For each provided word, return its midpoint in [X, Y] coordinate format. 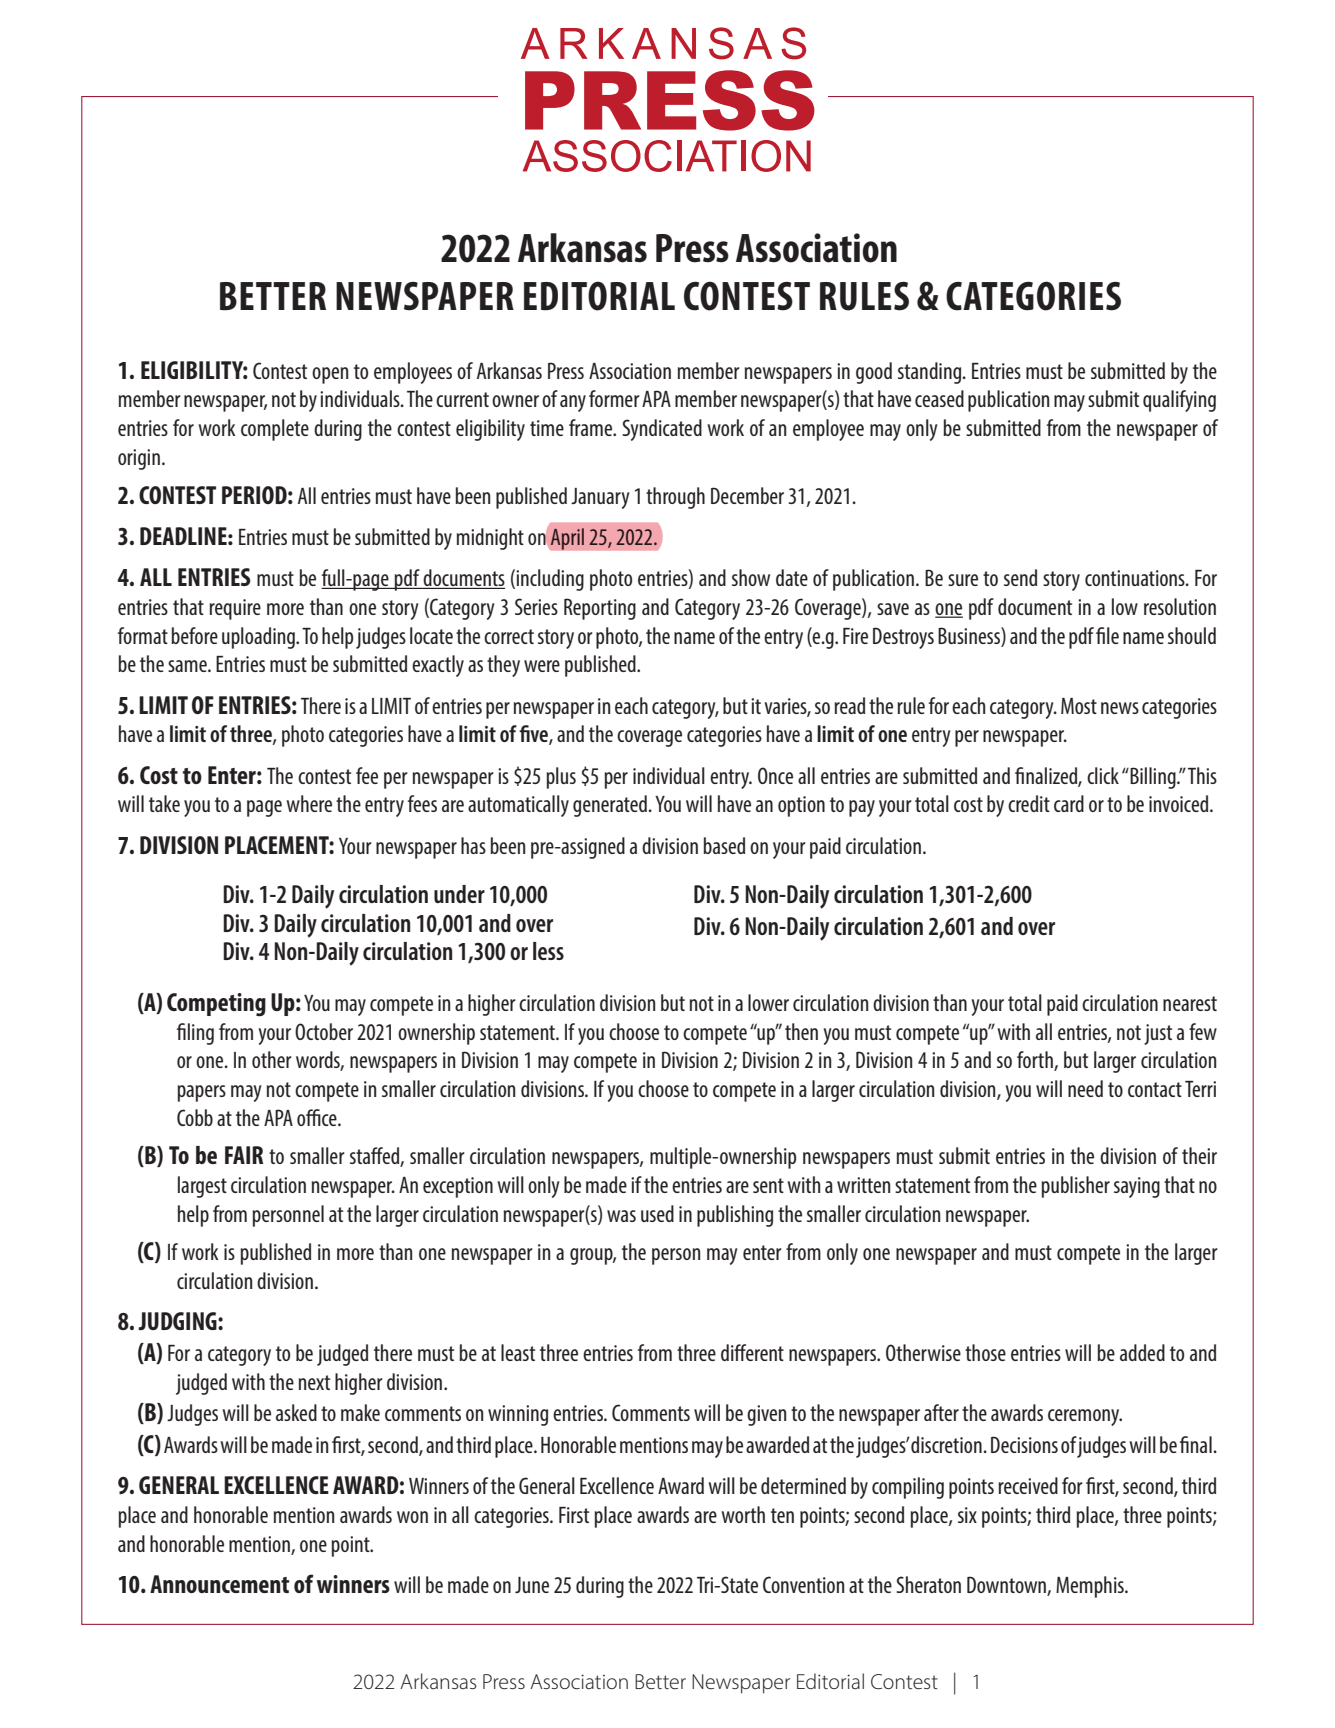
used [657, 1213]
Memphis [1091, 1587]
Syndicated [662, 430]
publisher [1075, 1187]
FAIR [244, 1155]
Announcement [219, 1584]
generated [610, 806]
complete [275, 430]
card [1069, 803]
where [309, 803]
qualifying [1179, 401]
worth [743, 1514]
